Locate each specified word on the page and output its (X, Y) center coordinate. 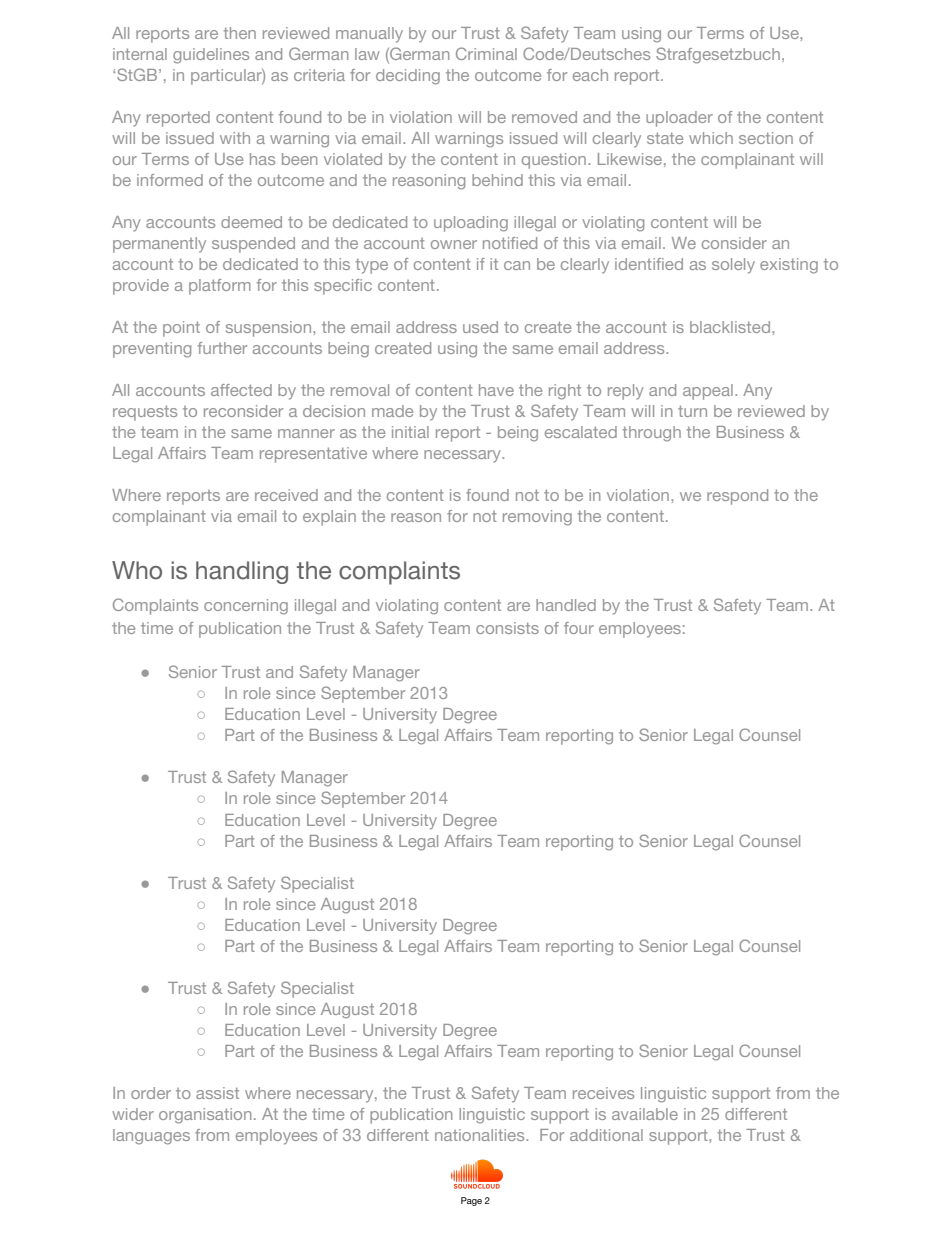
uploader (679, 119)
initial (410, 432)
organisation (205, 1116)
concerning (246, 607)
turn (692, 411)
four (579, 628)
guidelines (211, 56)
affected (241, 390)
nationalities (481, 1135)
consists (507, 628)
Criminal (486, 53)
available (645, 1114)
